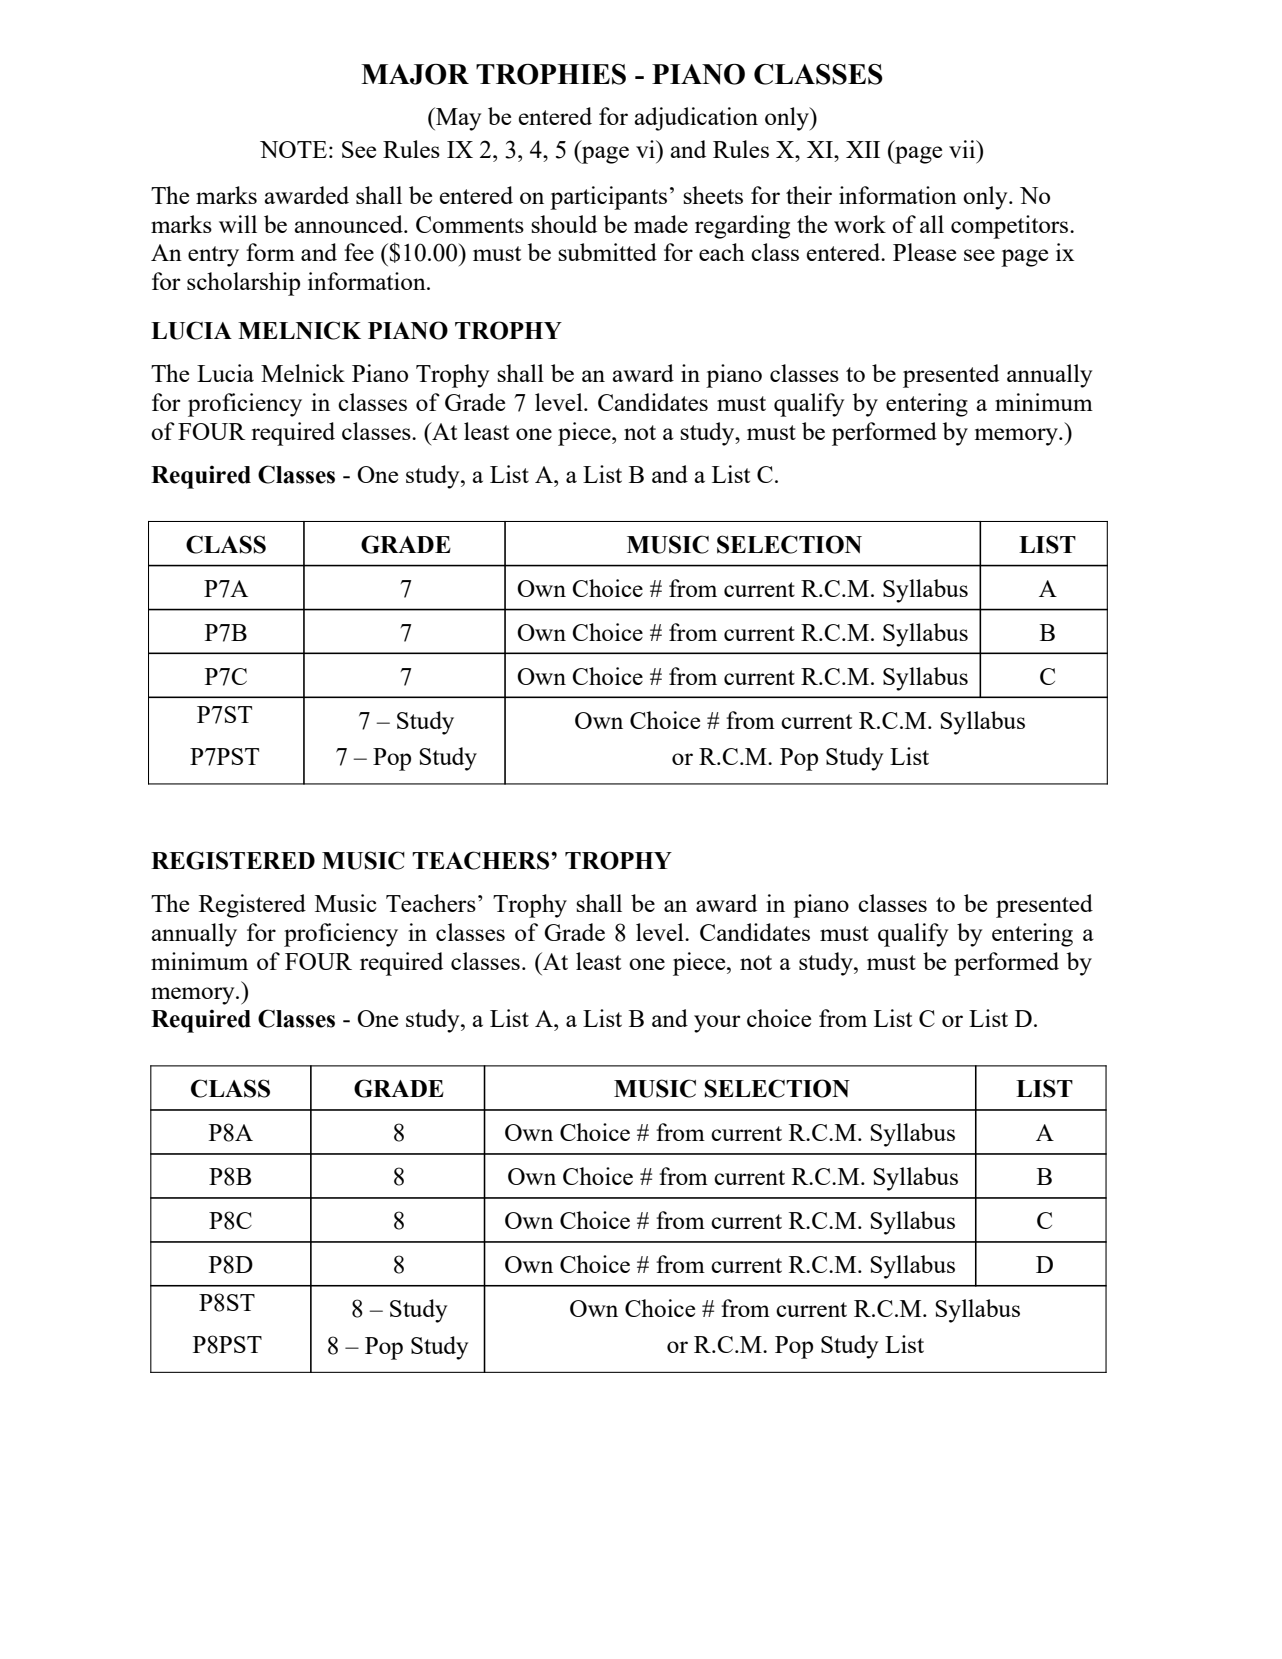  What do you see at coordinates (963, 149) in the document?
I see `vii` at bounding box center [963, 149].
